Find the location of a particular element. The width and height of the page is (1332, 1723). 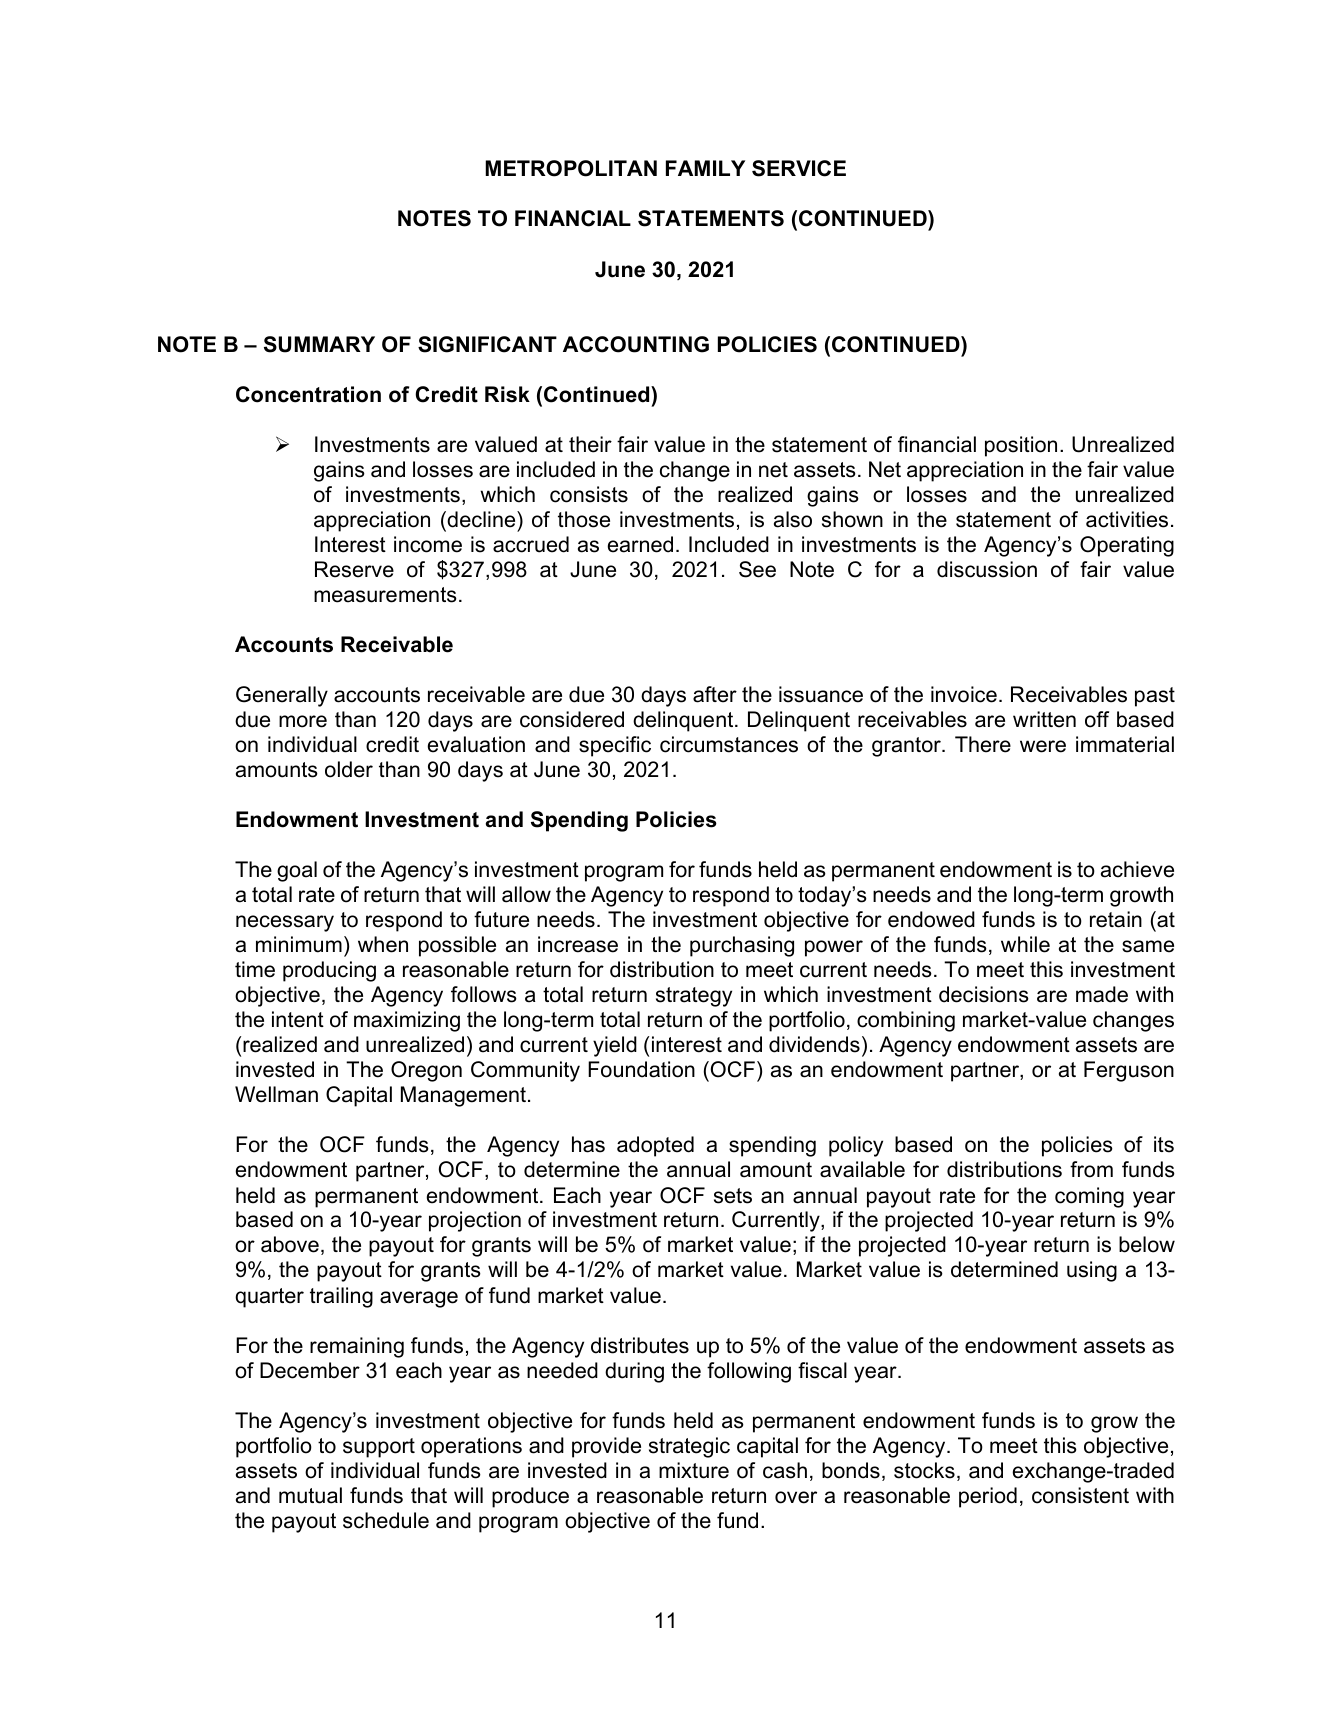

achieve is located at coordinates (1137, 869).
